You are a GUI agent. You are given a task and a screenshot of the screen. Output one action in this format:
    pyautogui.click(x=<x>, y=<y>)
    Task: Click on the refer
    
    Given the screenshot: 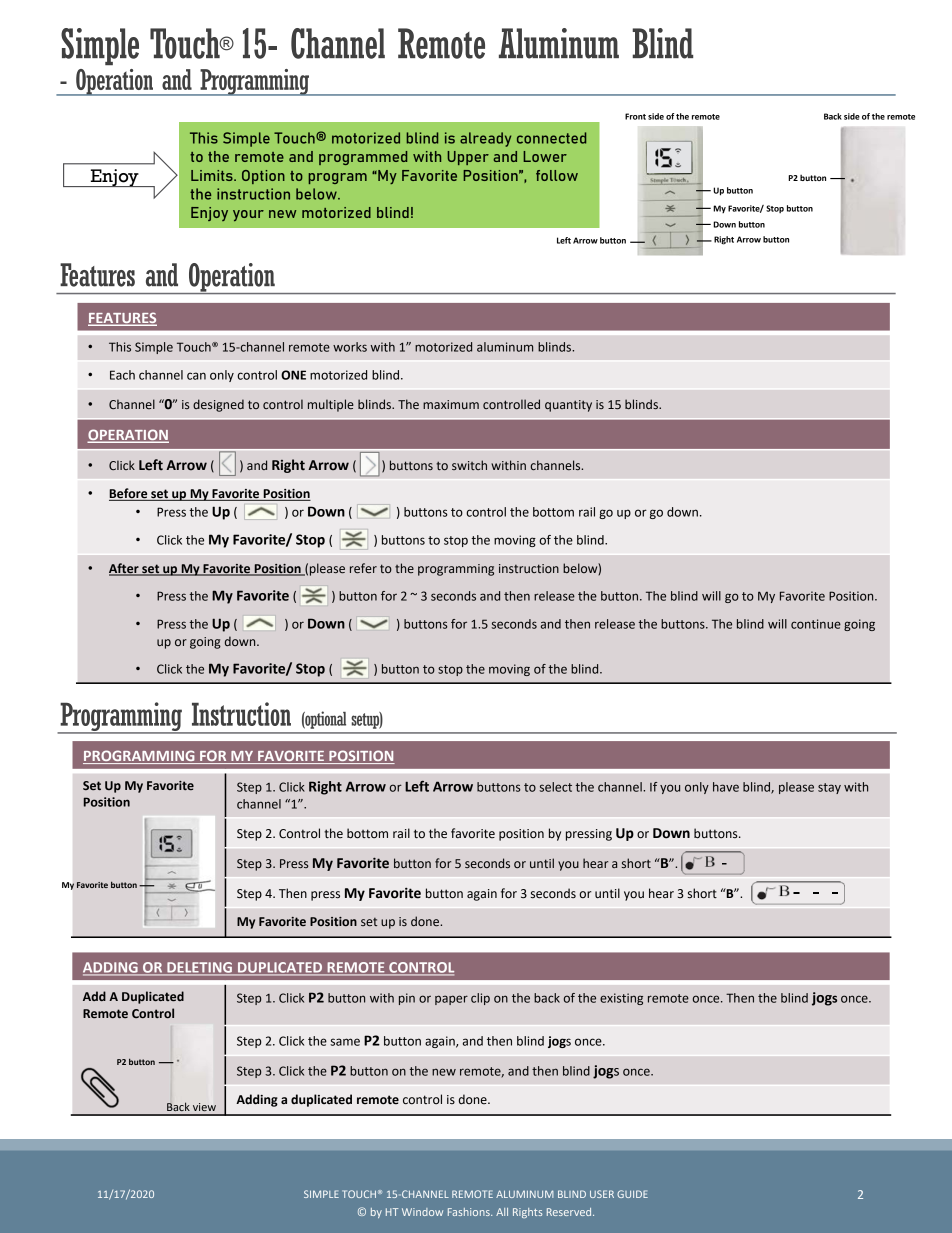 What is the action you would take?
    pyautogui.click(x=363, y=568)
